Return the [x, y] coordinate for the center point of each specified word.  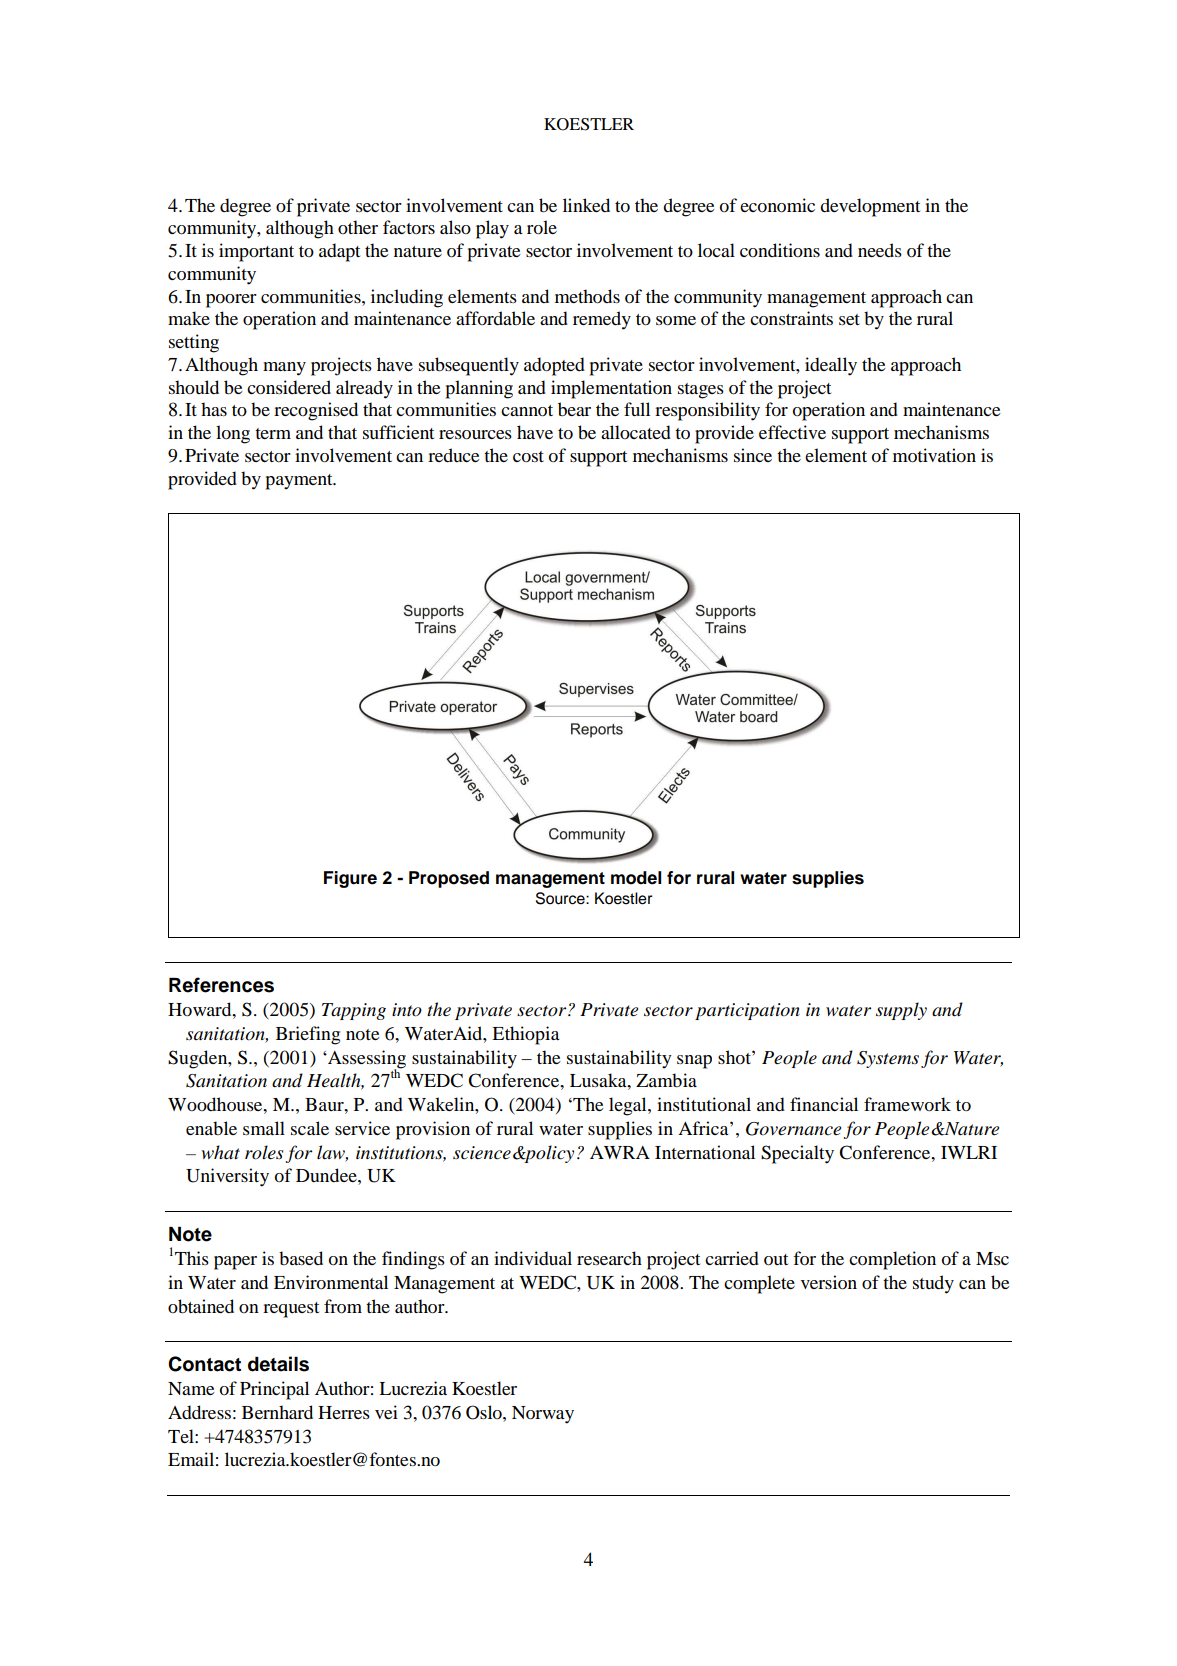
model [636, 878]
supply [901, 1011]
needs [880, 250]
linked [586, 205]
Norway [543, 1415]
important [256, 252]
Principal [274, 1390]
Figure [350, 879]
